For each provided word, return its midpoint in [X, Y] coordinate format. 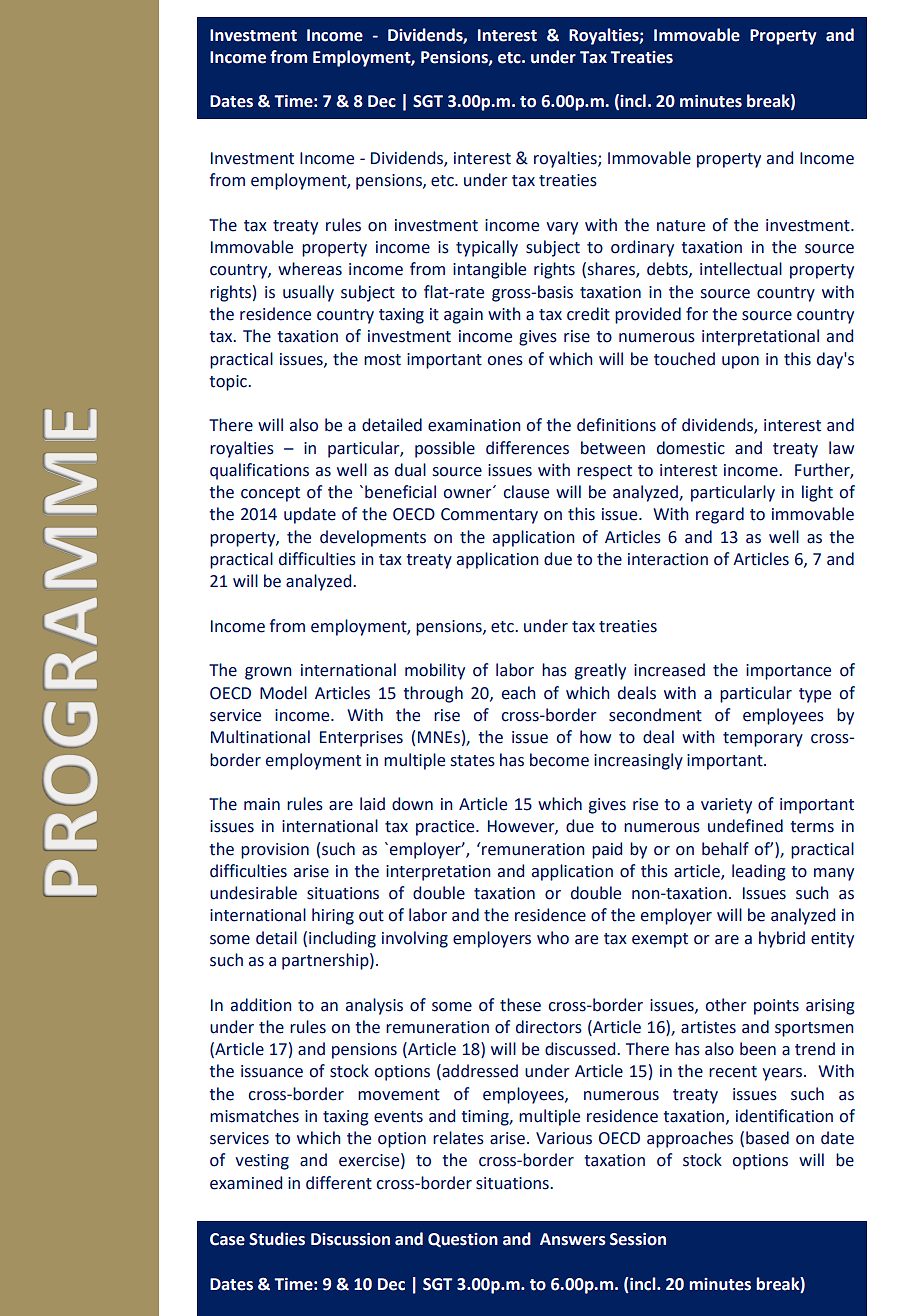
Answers [573, 1239]
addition [261, 1005]
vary [562, 228]
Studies [277, 1239]
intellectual [741, 269]
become [559, 760]
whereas [310, 269]
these [520, 1005]
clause [526, 492]
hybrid [782, 939]
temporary [763, 739]
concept [270, 494]
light [817, 493]
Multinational [260, 737]
